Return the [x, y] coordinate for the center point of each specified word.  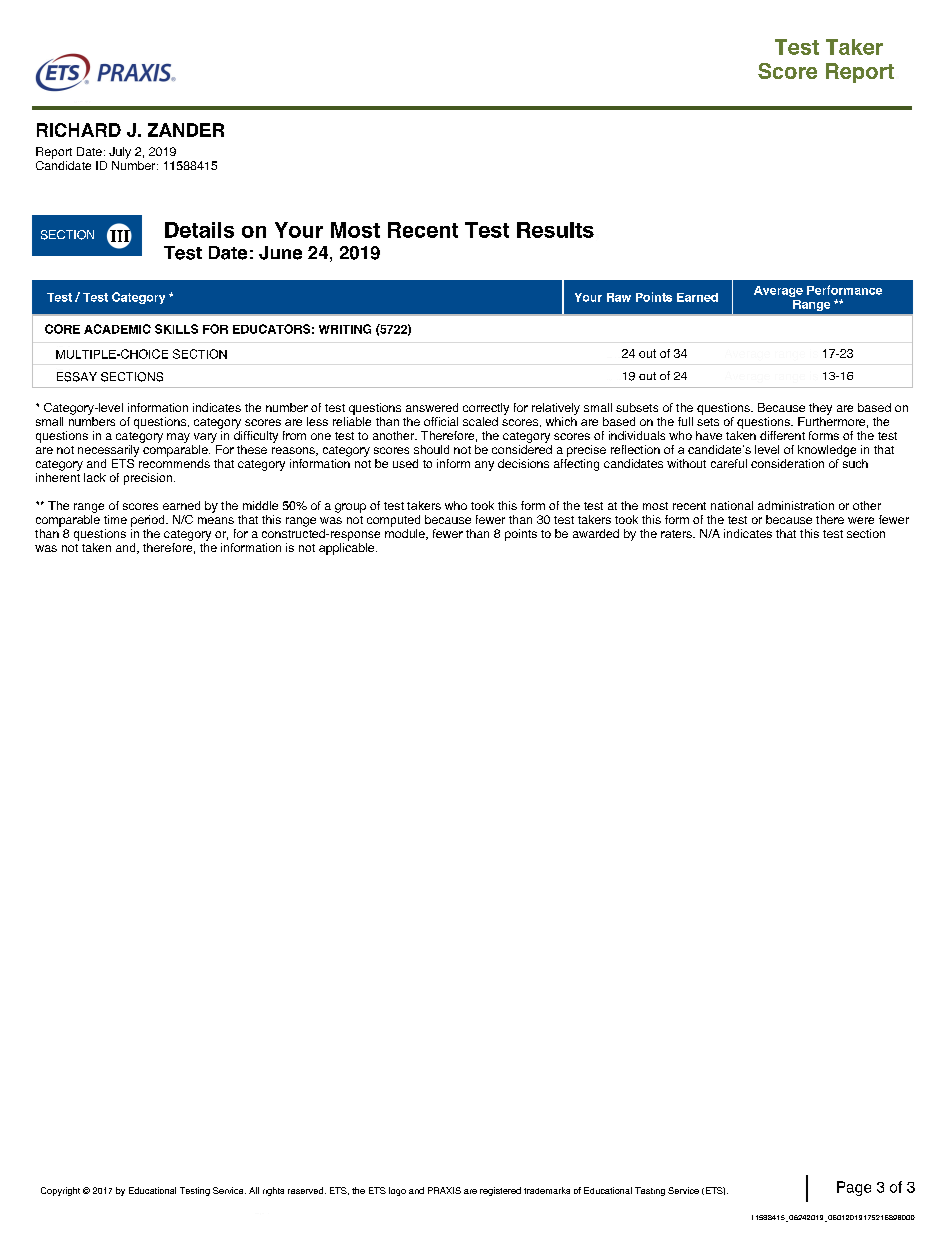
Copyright [60, 1191]
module [406, 534]
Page [854, 1188]
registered [500, 1191]
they [820, 409]
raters [677, 534]
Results [555, 230]
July [120, 153]
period [149, 521]
